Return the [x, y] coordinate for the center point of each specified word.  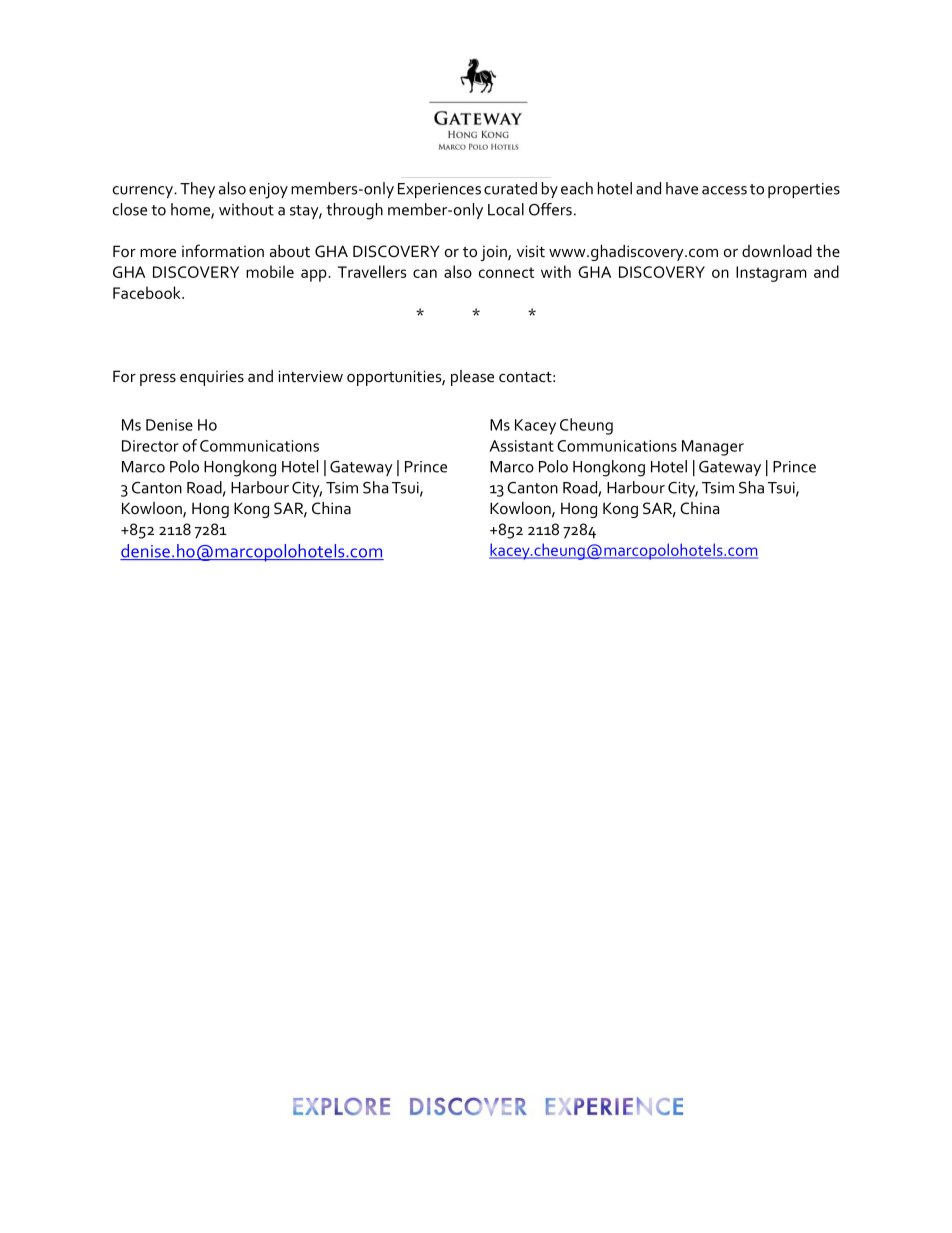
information [223, 250]
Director [150, 446]
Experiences [439, 190]
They [197, 190]
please [472, 378]
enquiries [212, 378]
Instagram [771, 274]
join [494, 253]
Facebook [148, 292]
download [777, 251]
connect [506, 272]
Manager [713, 448]
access [724, 190]
